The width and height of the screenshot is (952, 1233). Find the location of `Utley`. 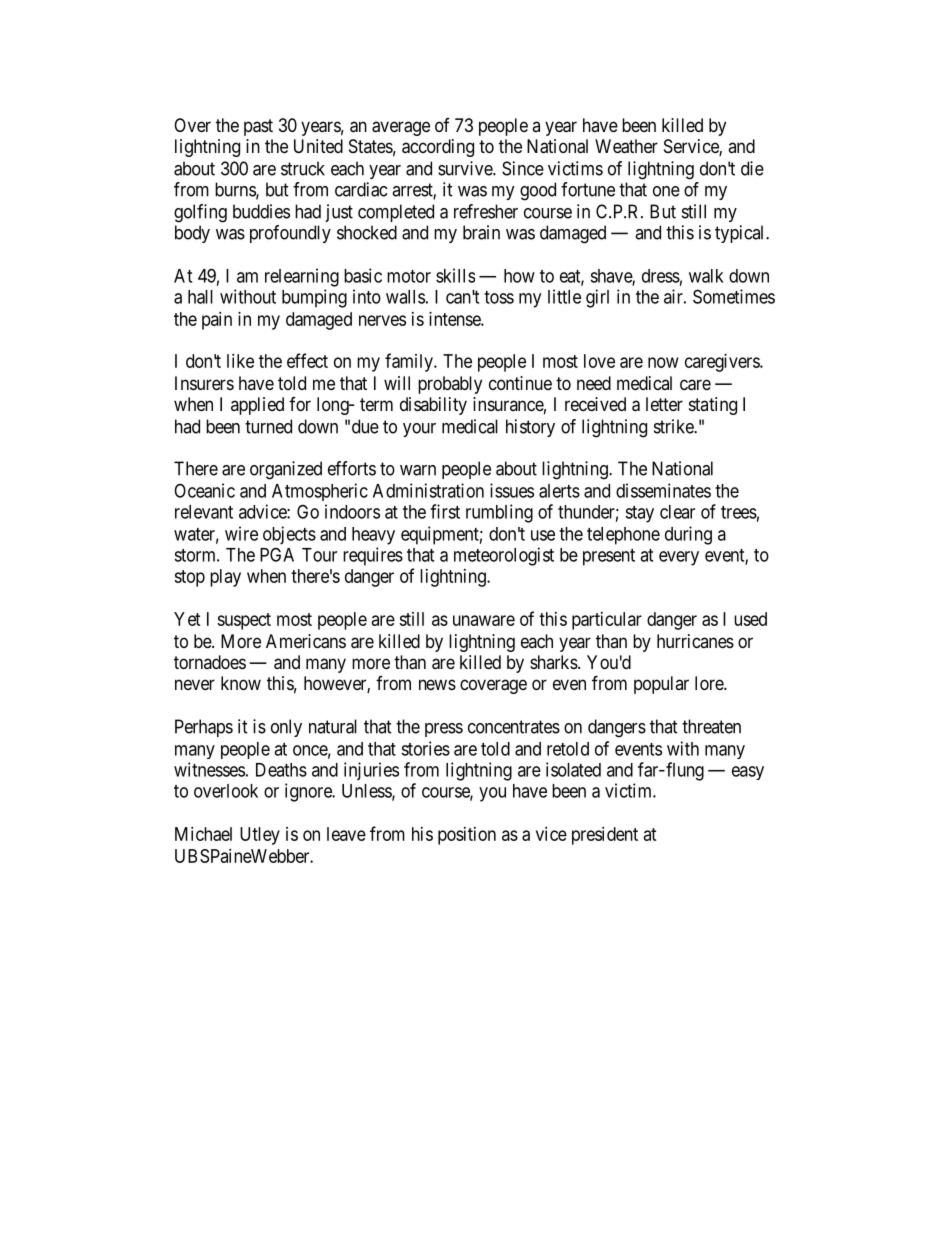

Utley is located at coordinates (260, 836).
